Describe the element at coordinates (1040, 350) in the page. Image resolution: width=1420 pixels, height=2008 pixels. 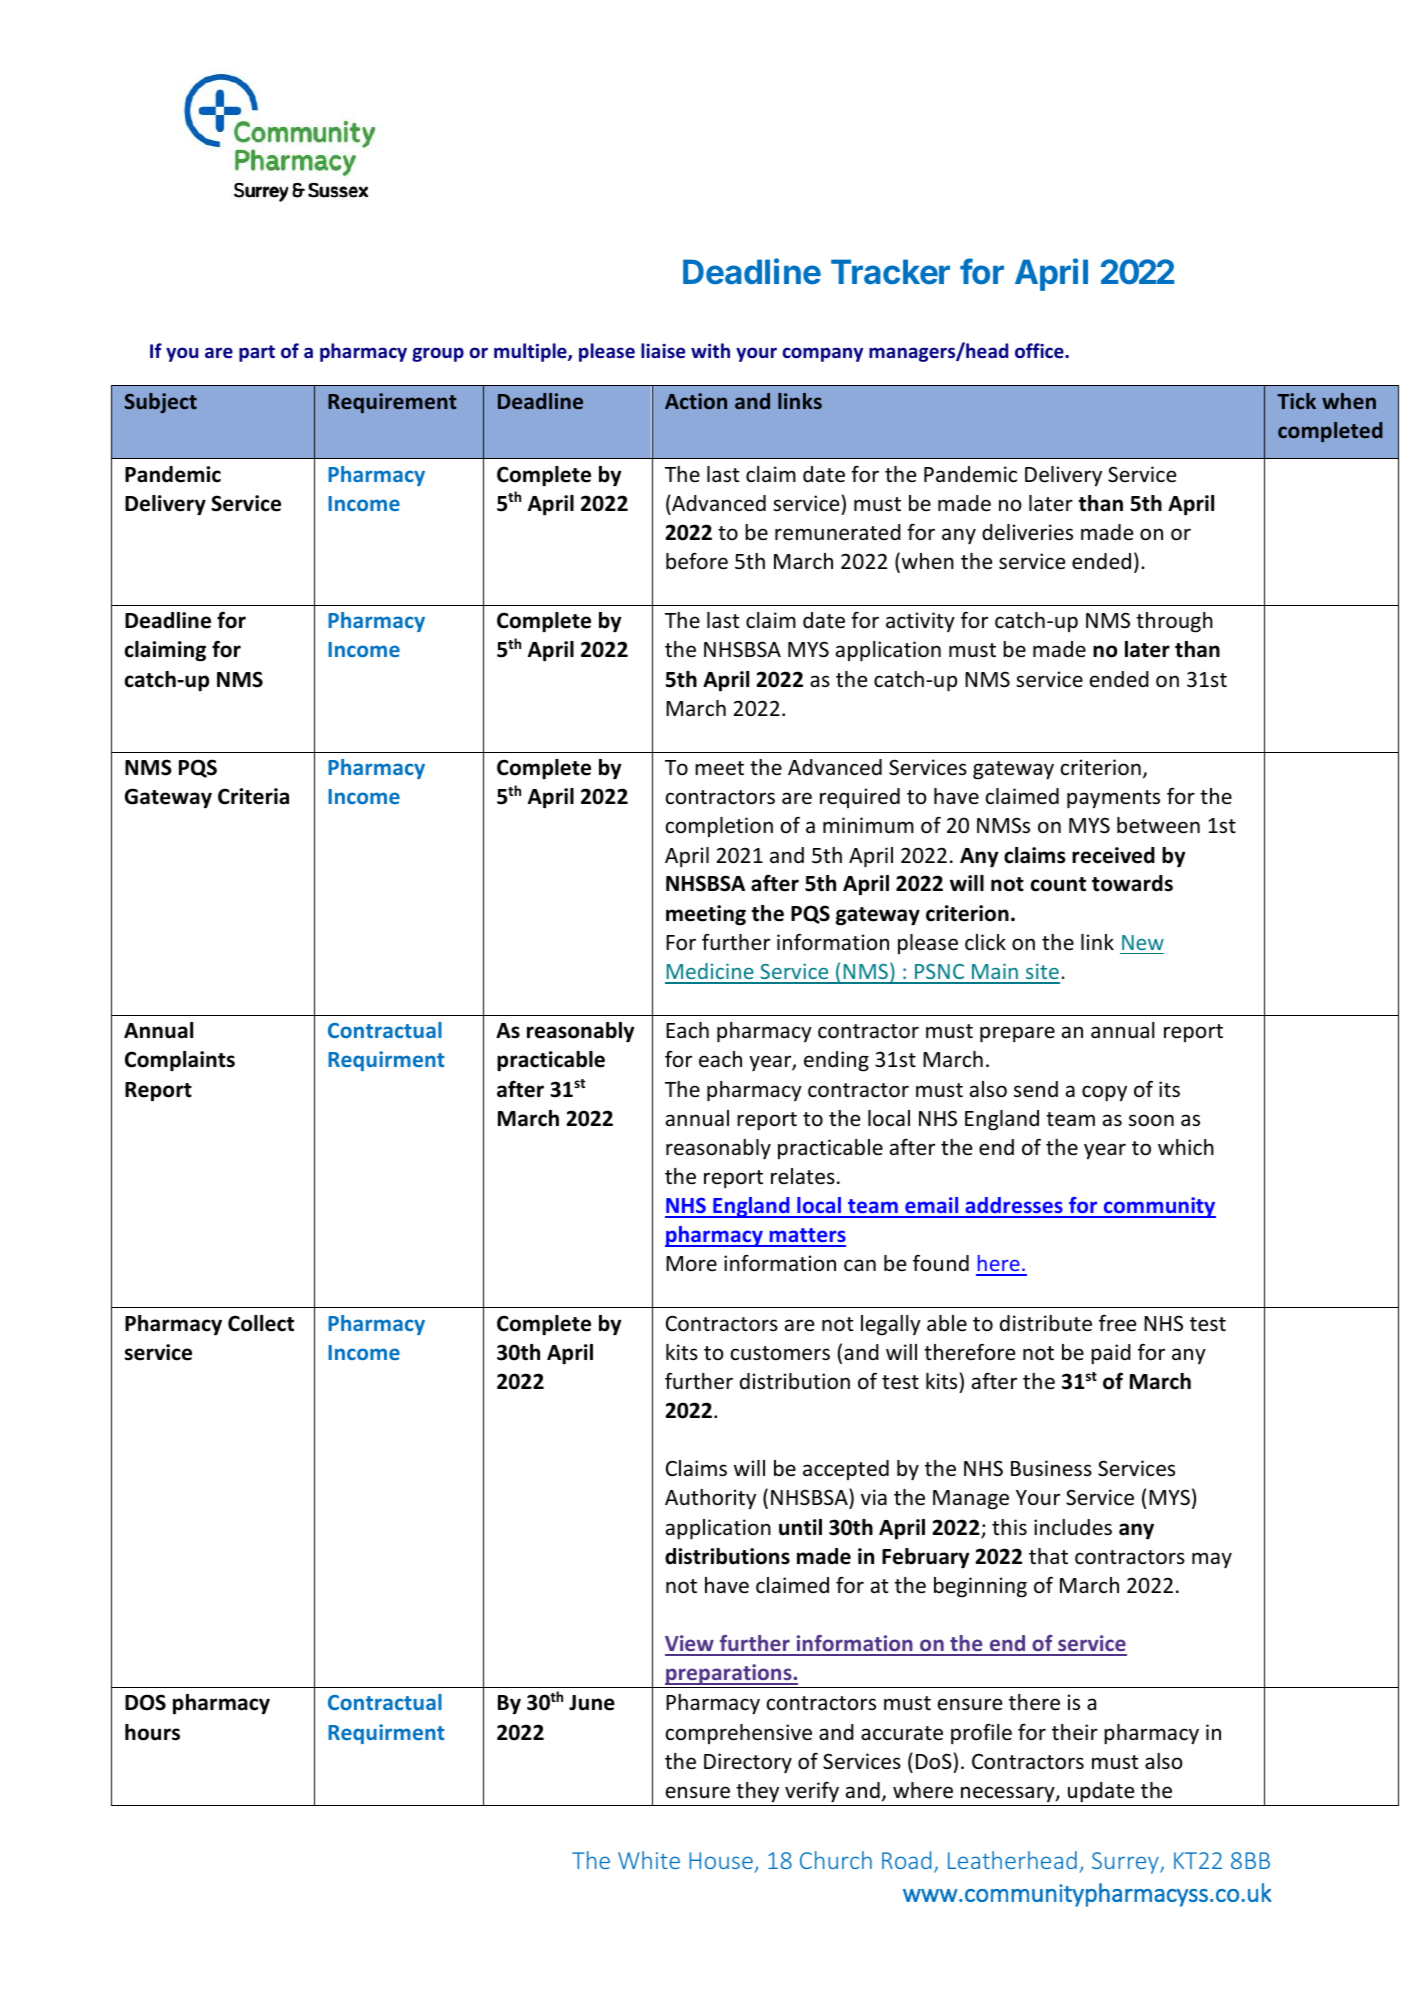
I see `office` at that location.
